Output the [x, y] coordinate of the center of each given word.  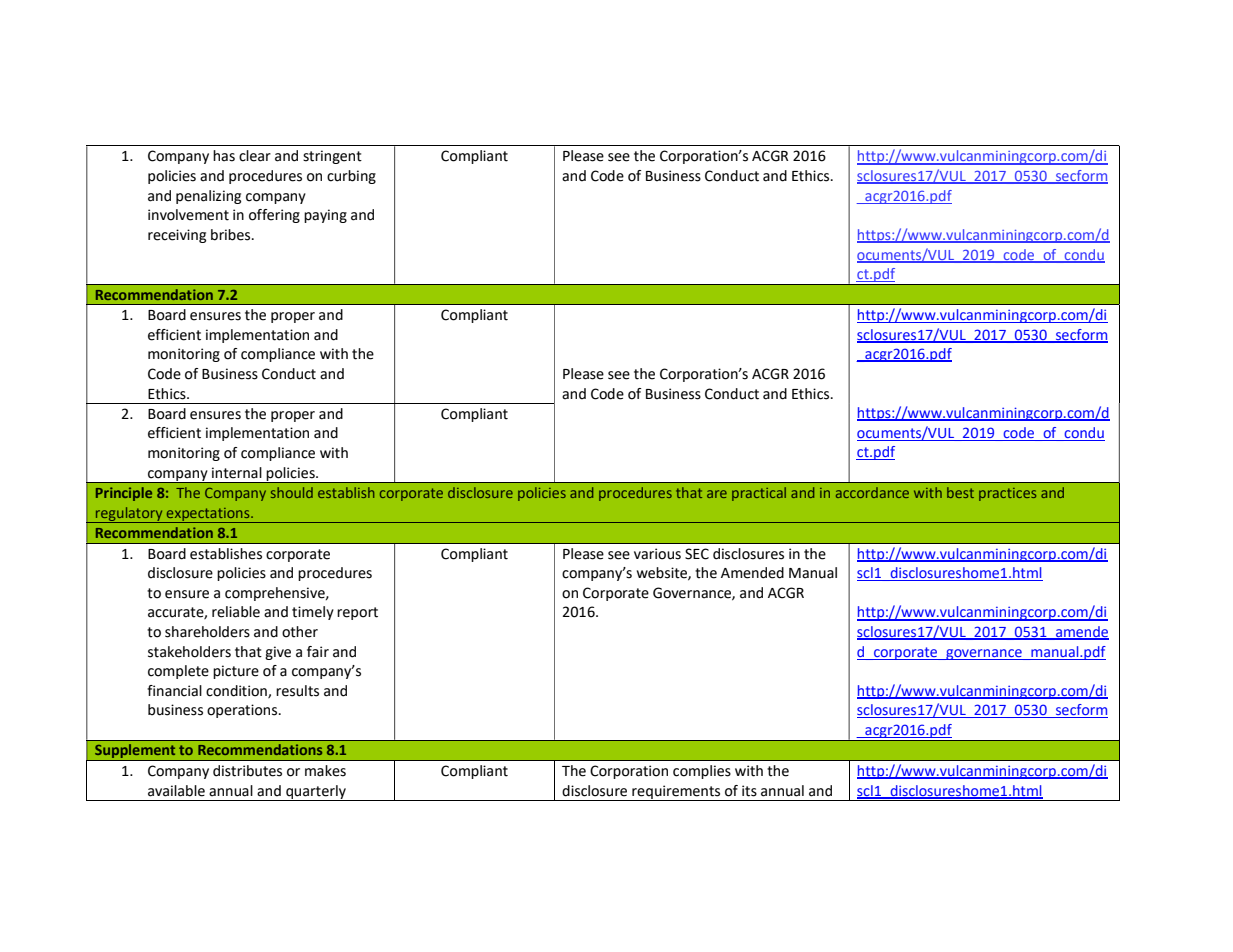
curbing [351, 177]
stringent [332, 157]
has [224, 156]
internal [237, 473]
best [960, 492]
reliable [236, 612]
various [657, 554]
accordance [872, 492]
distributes [247, 771]
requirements [676, 793]
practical [759, 494]
